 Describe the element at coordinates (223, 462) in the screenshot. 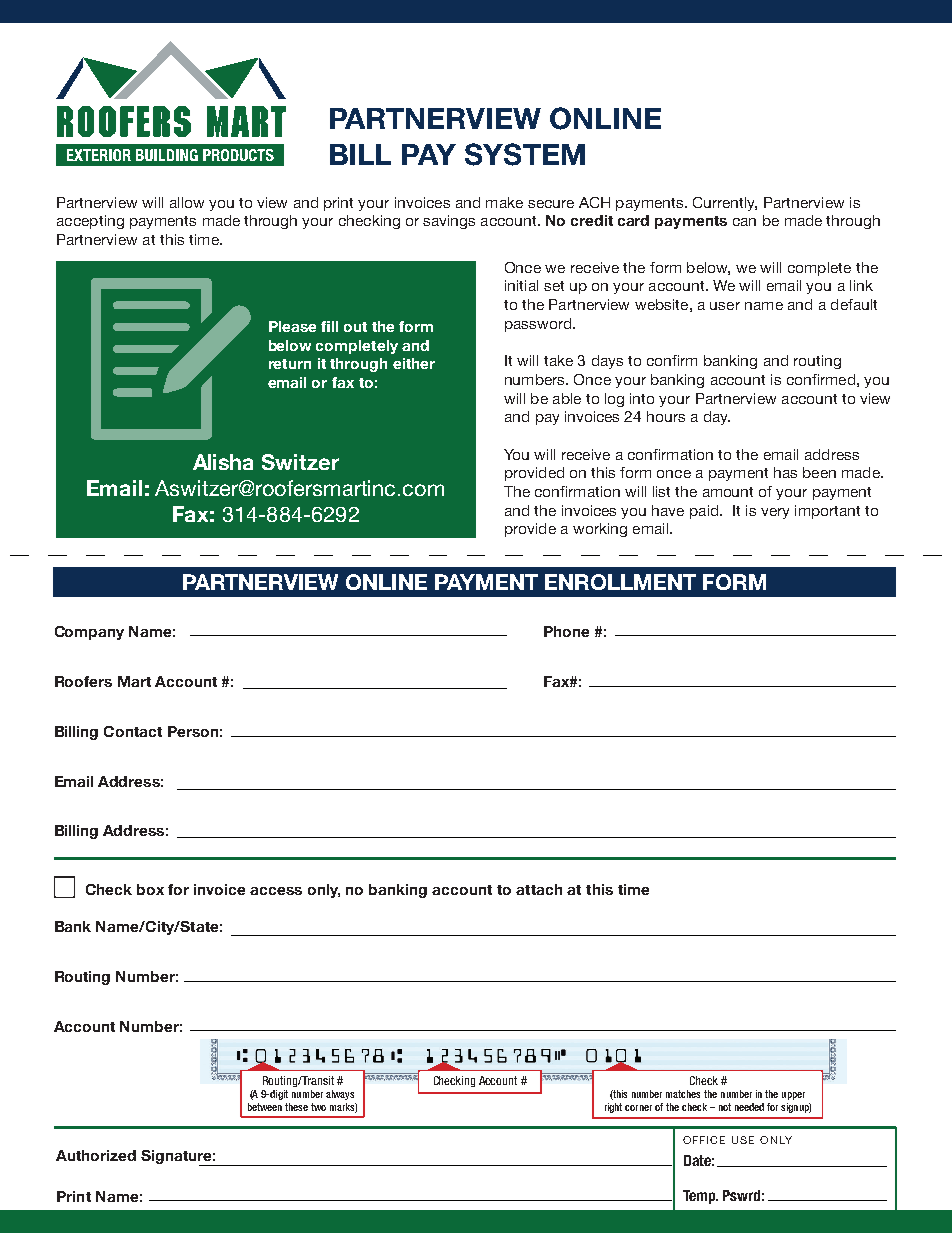

I see `Alisha` at that location.
